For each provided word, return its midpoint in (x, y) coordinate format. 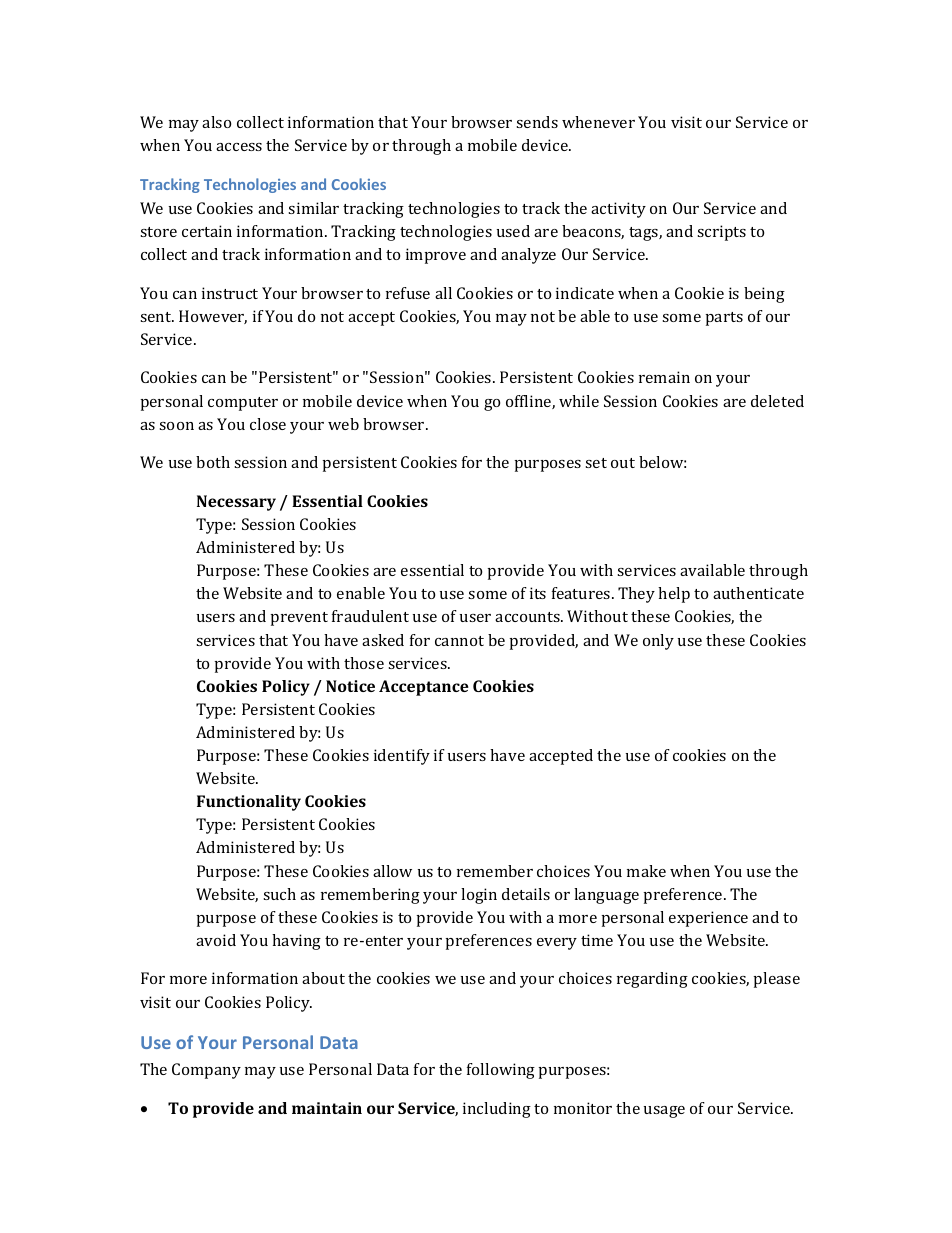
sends (537, 122)
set (596, 463)
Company (206, 1071)
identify (402, 757)
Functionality (249, 803)
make (646, 871)
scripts (721, 233)
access (239, 147)
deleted (777, 401)
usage (664, 1112)
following (501, 1071)
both (213, 462)
